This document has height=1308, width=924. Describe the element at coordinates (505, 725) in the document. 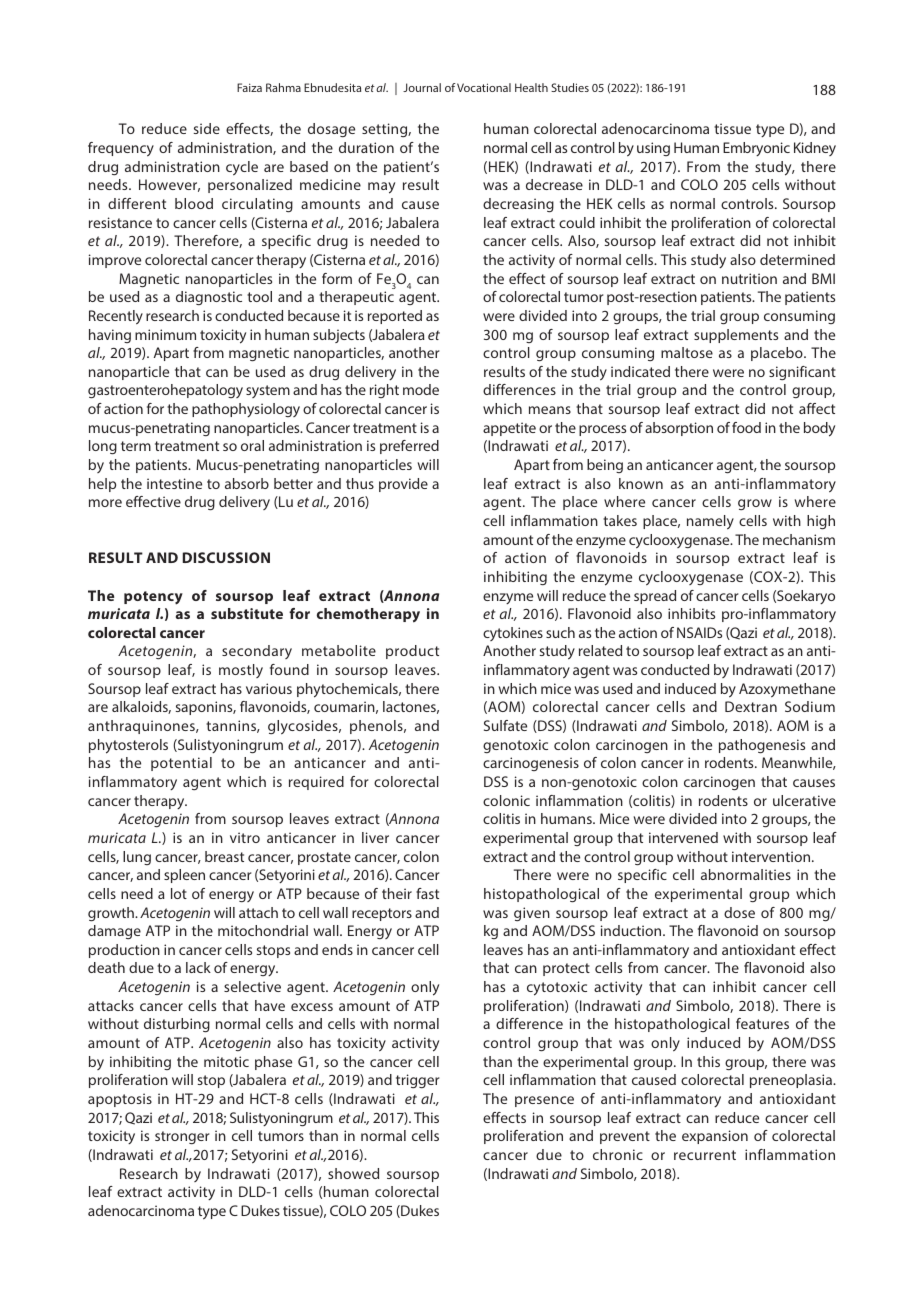

I see `Sulfate` at that location.
